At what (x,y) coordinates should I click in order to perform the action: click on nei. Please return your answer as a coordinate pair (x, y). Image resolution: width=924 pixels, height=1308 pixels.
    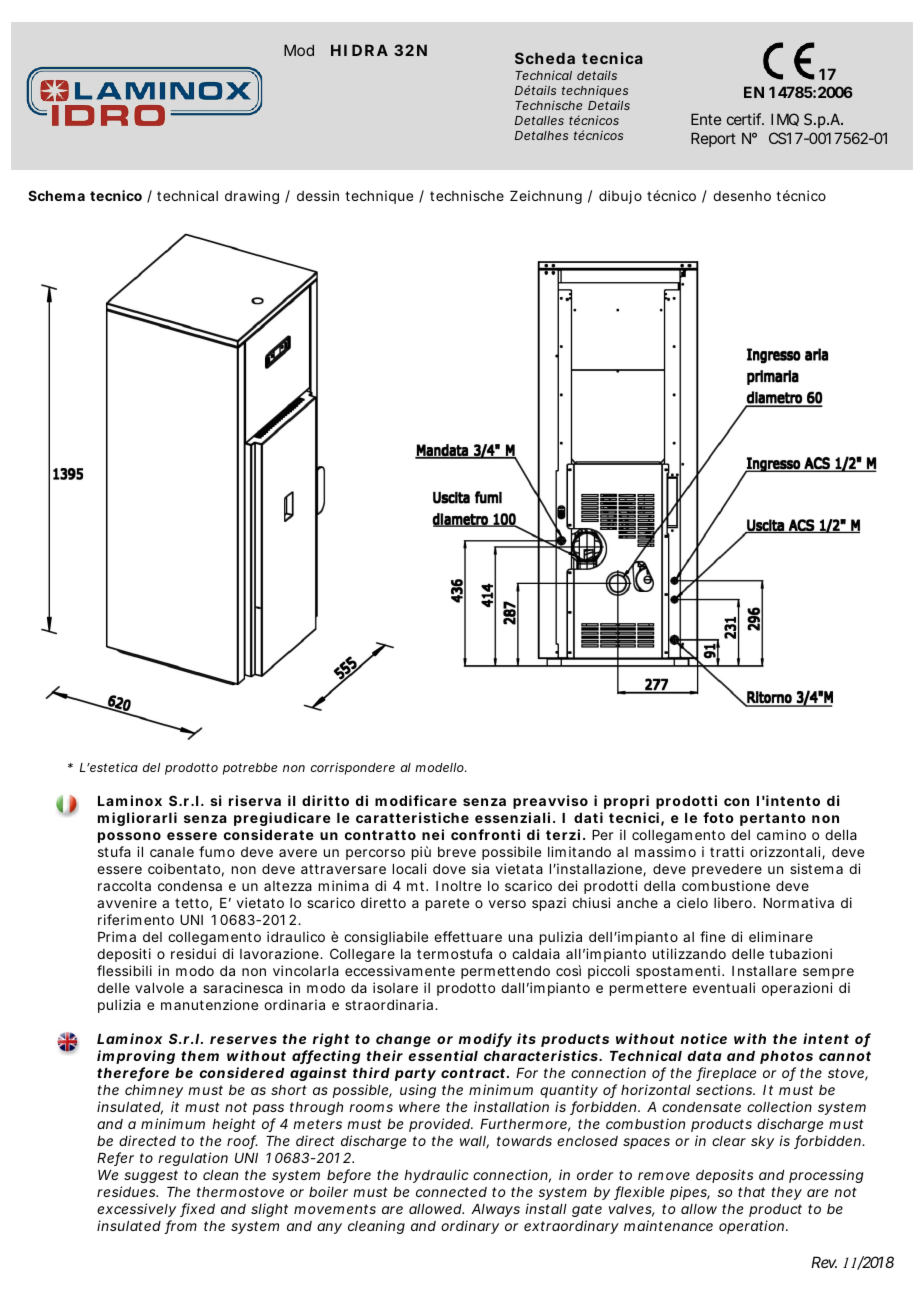
    Looking at the image, I should click on (433, 834).
